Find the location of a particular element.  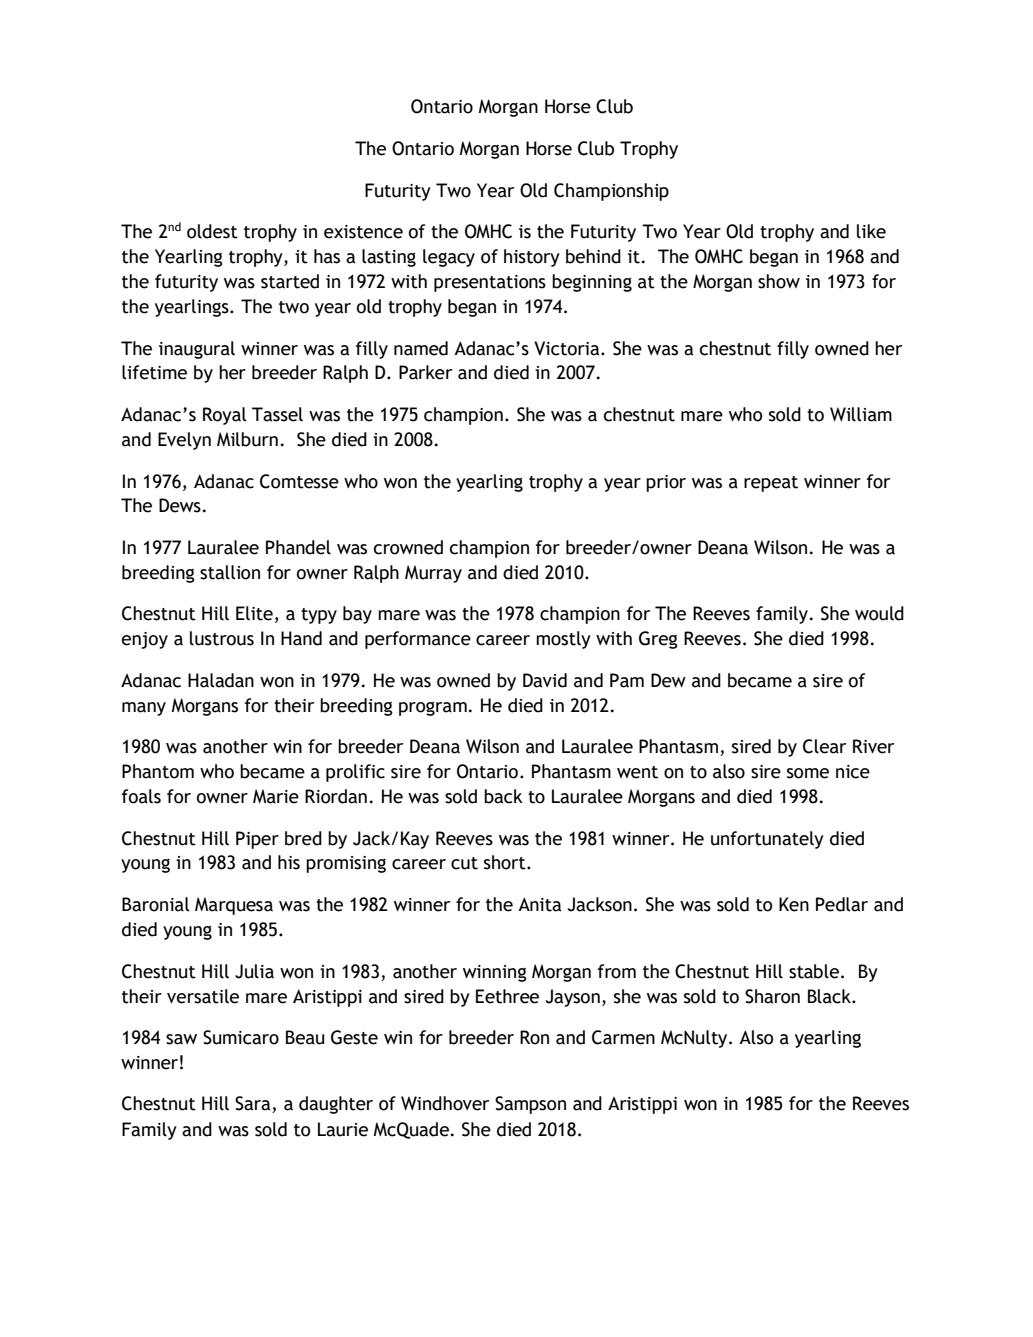

show is located at coordinates (779, 281).
